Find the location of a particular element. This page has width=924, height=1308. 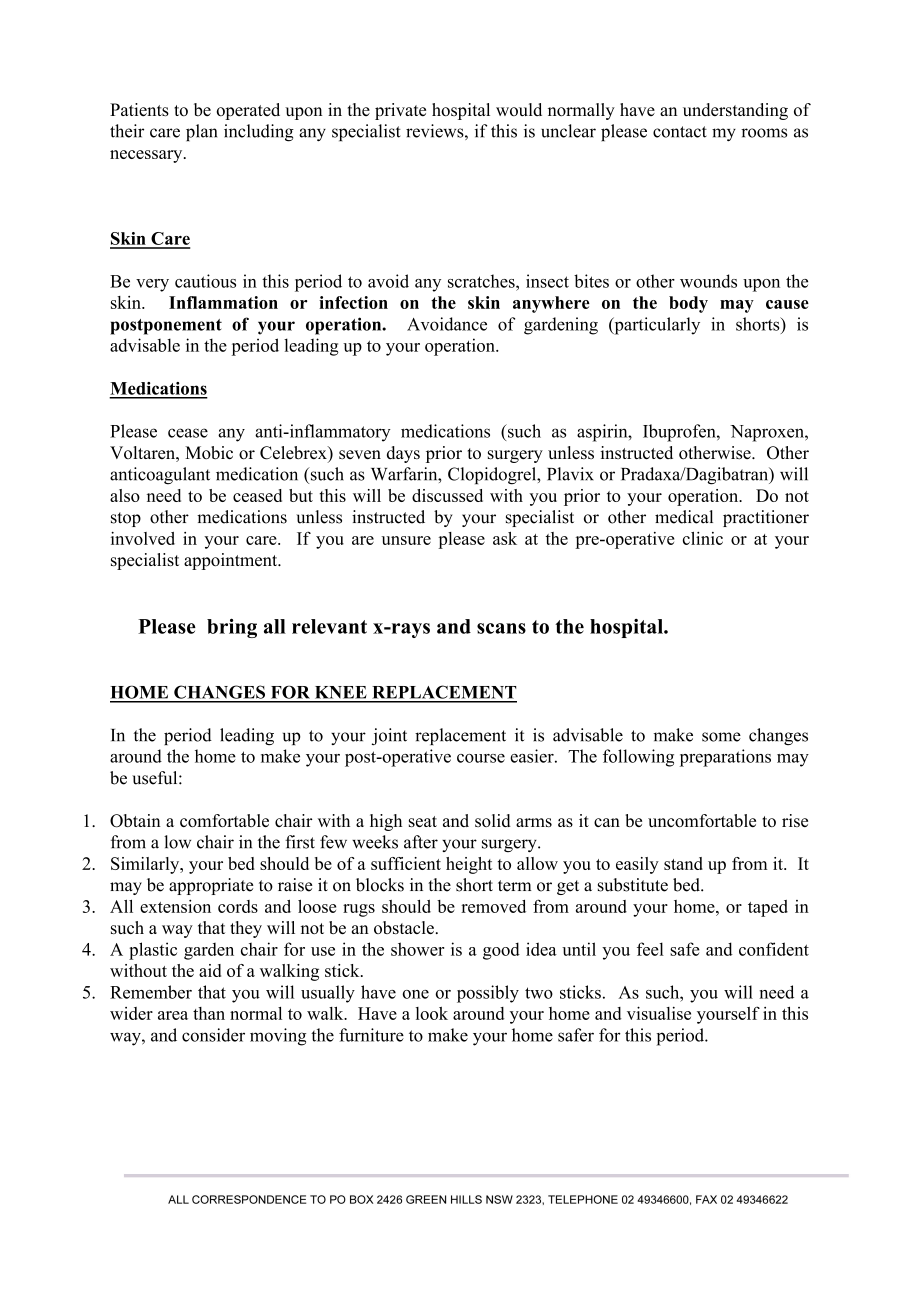

scratches is located at coordinates (482, 281).
